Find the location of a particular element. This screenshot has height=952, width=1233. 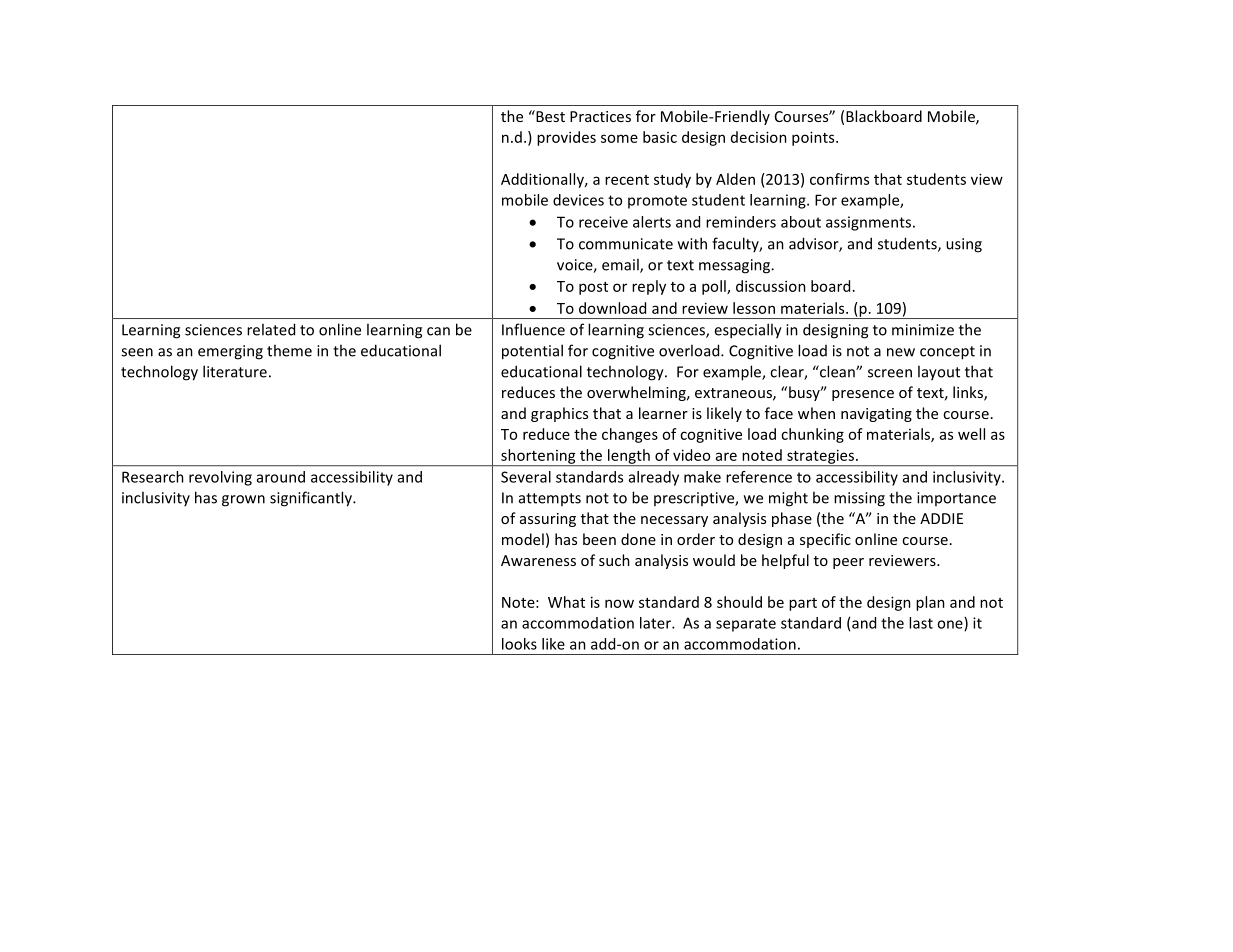

minimize is located at coordinates (923, 330).
